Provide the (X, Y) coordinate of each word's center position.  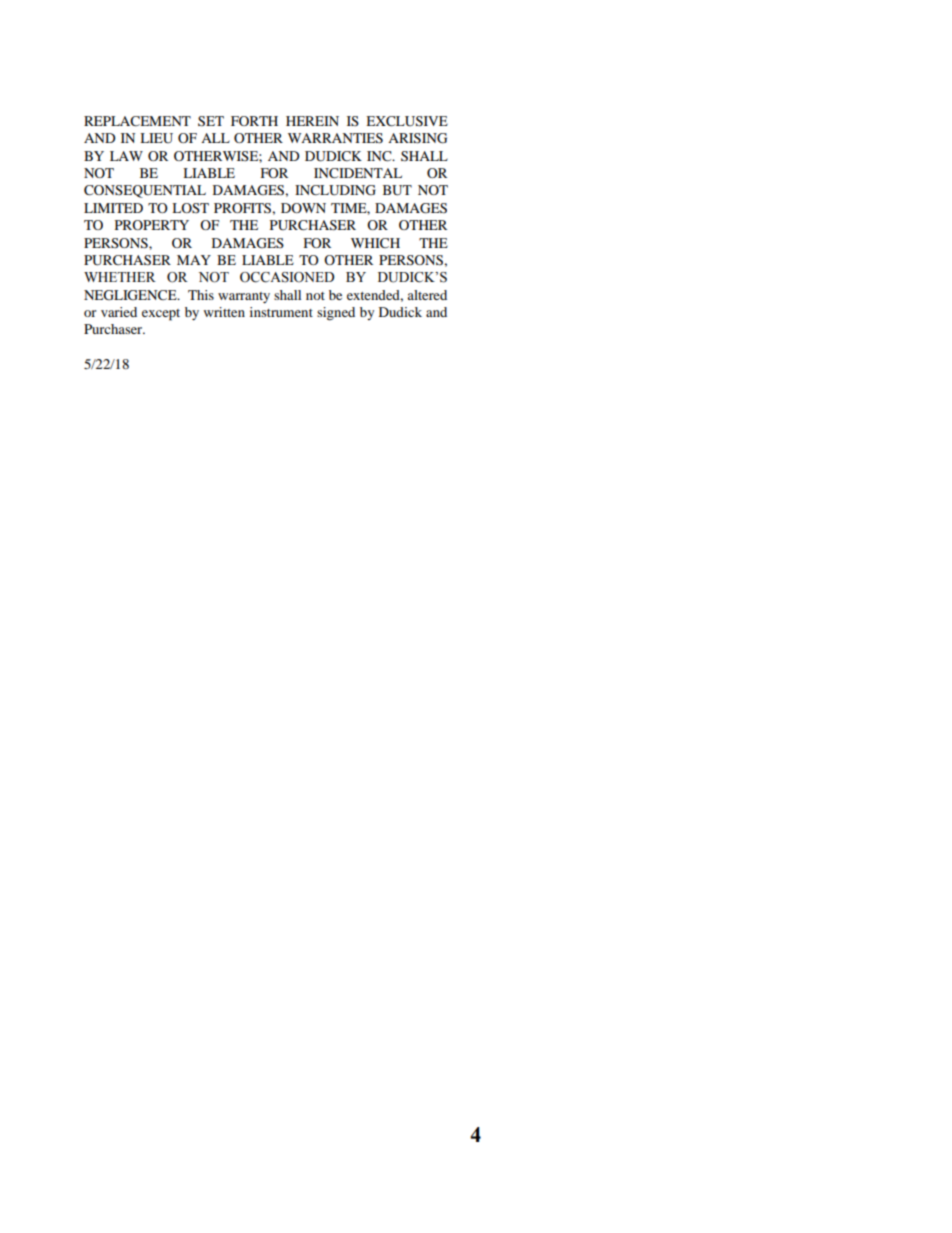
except (161, 315)
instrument (281, 312)
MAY (194, 260)
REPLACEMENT (137, 121)
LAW (126, 156)
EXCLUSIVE (407, 121)
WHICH (375, 243)
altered (427, 295)
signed (336, 314)
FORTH (254, 121)
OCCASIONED (287, 277)
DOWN (303, 208)
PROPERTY (152, 225)
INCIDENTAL (358, 173)
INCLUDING (335, 190)
